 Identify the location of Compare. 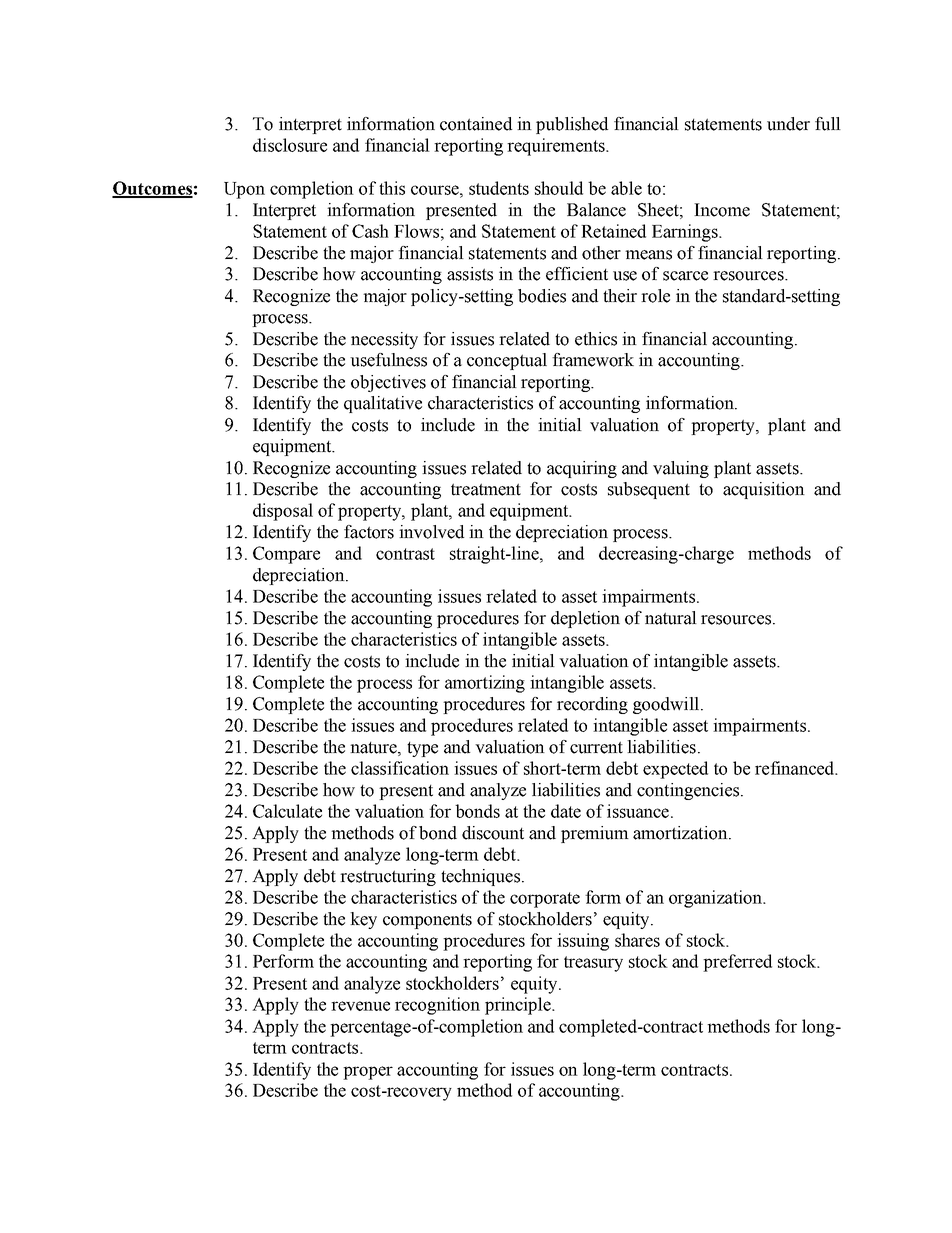
(286, 555).
